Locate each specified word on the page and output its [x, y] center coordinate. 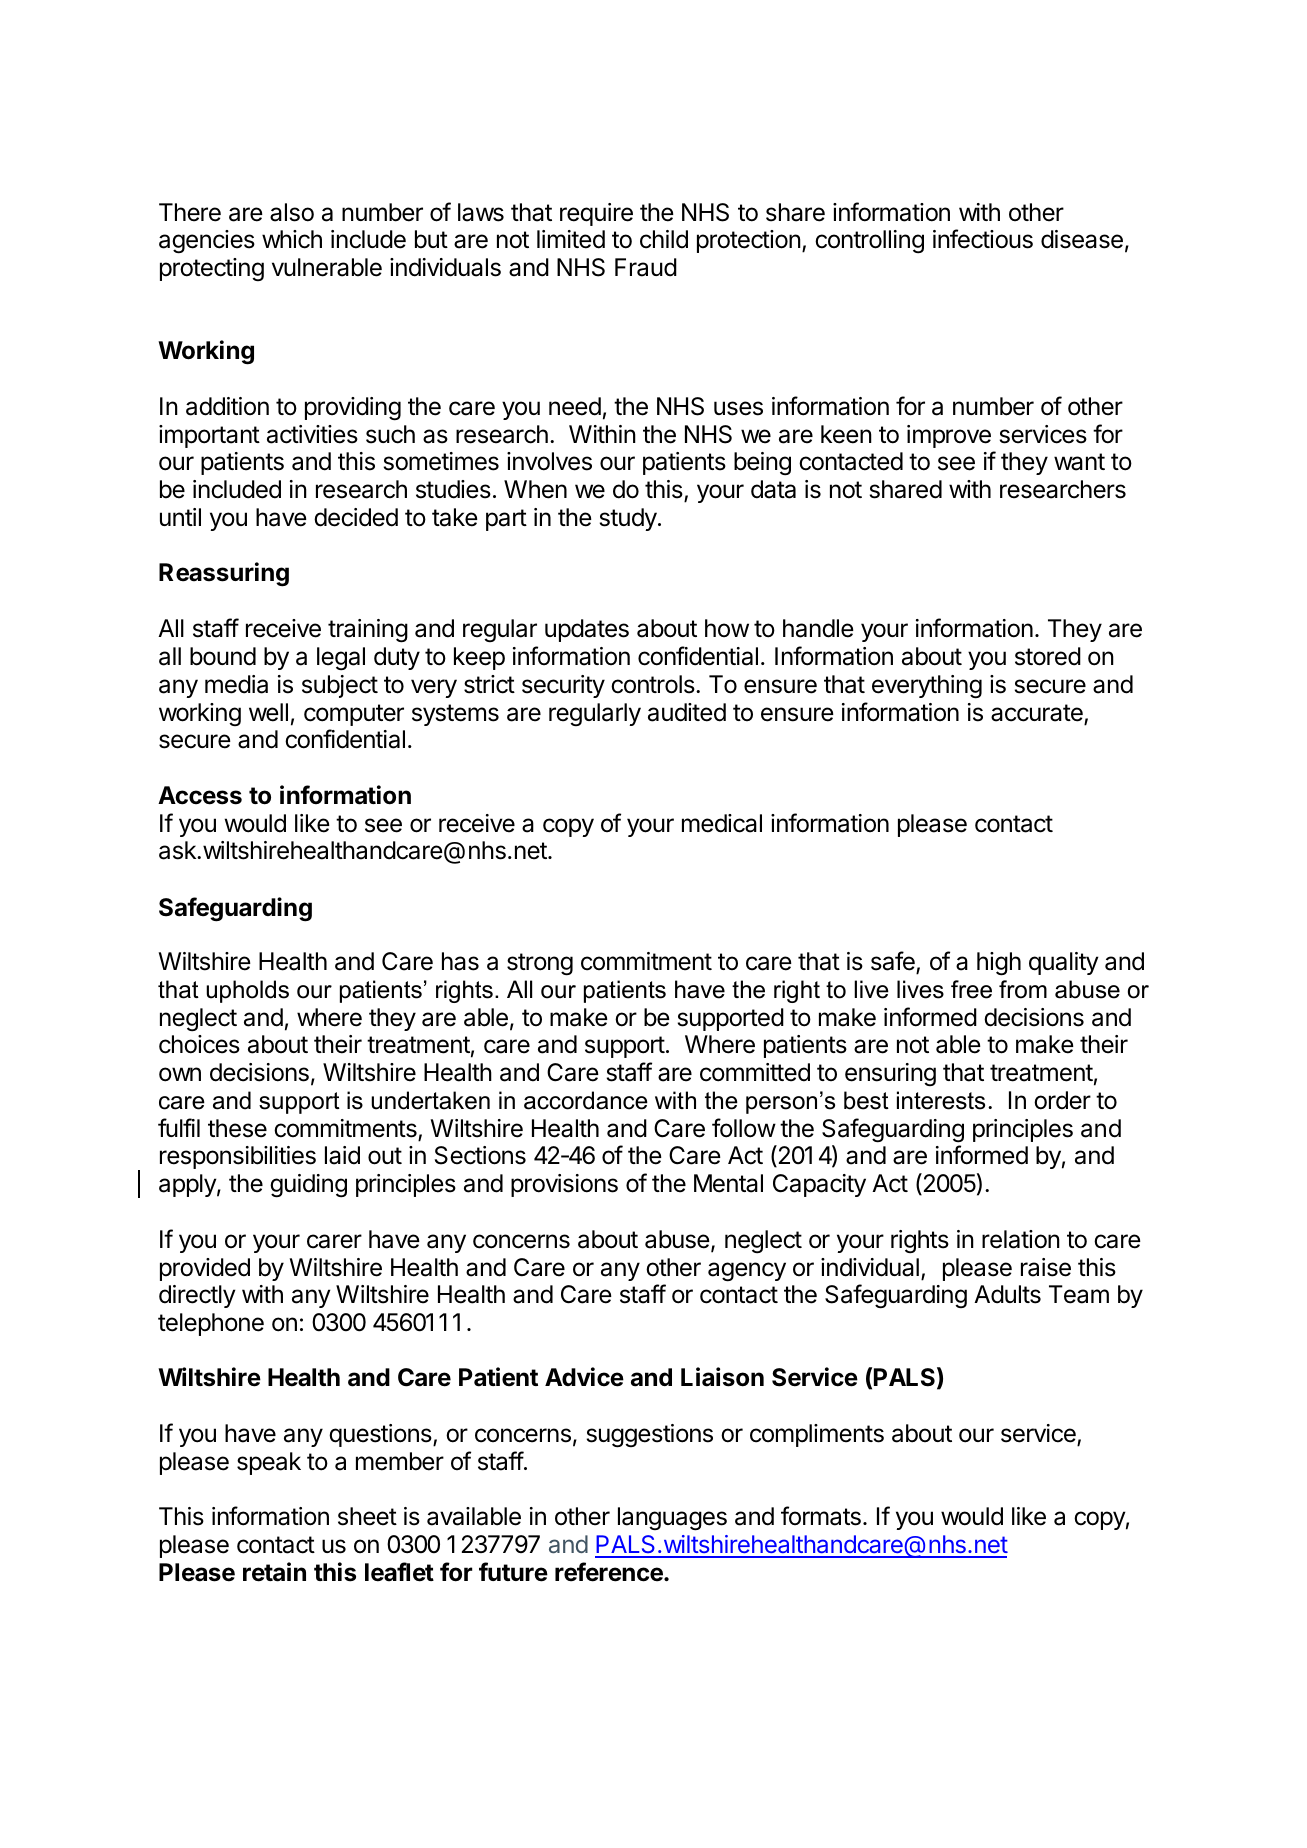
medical [722, 823]
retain [274, 1572]
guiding [308, 1186]
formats [821, 1516]
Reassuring [224, 574]
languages [672, 1519]
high [999, 964]
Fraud [646, 267]
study [629, 519]
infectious [983, 239]
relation [1021, 1239]
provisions [564, 1185]
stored [1048, 656]
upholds [247, 991]
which [292, 239]
